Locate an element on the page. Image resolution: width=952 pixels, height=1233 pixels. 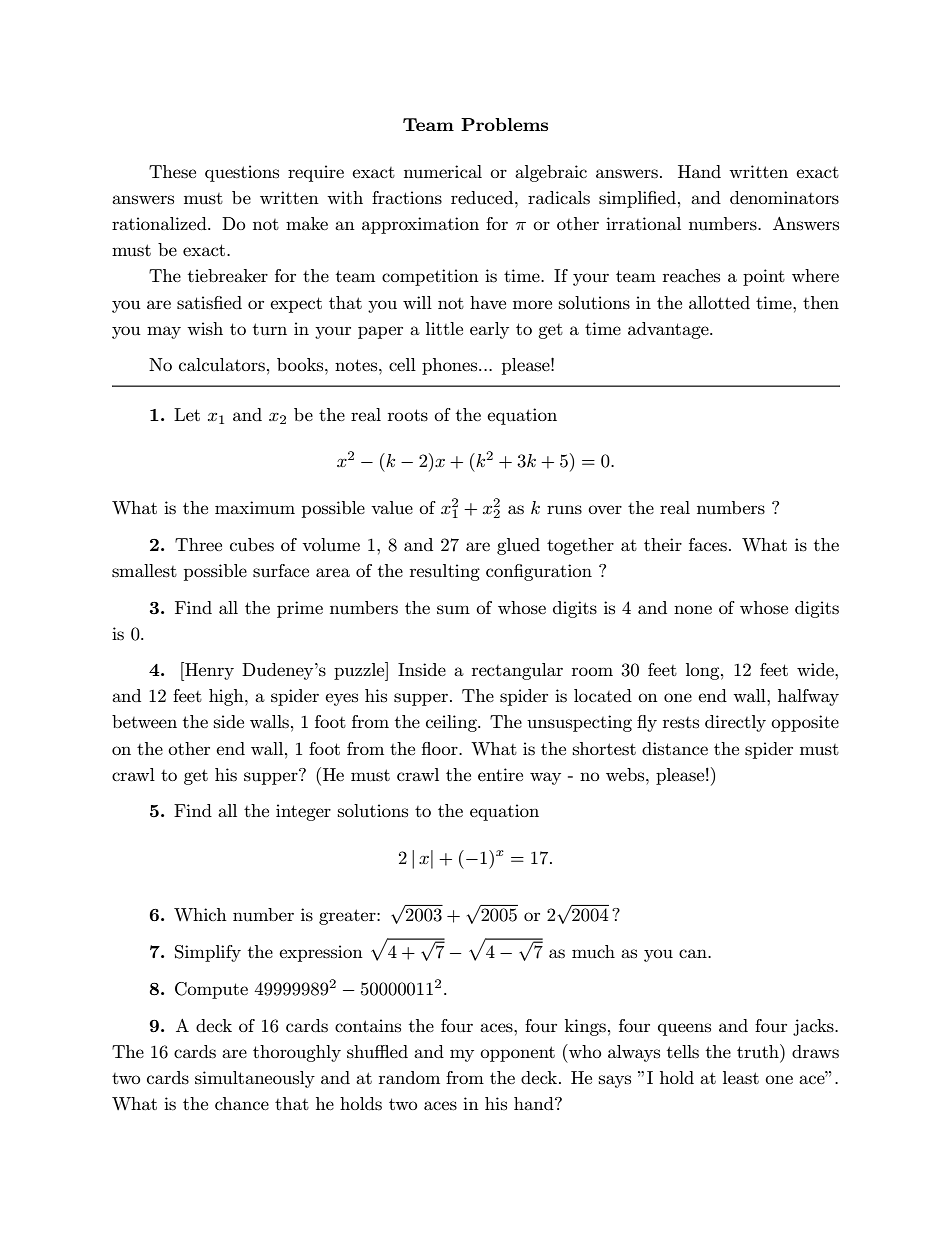
maximum is located at coordinates (255, 507).
